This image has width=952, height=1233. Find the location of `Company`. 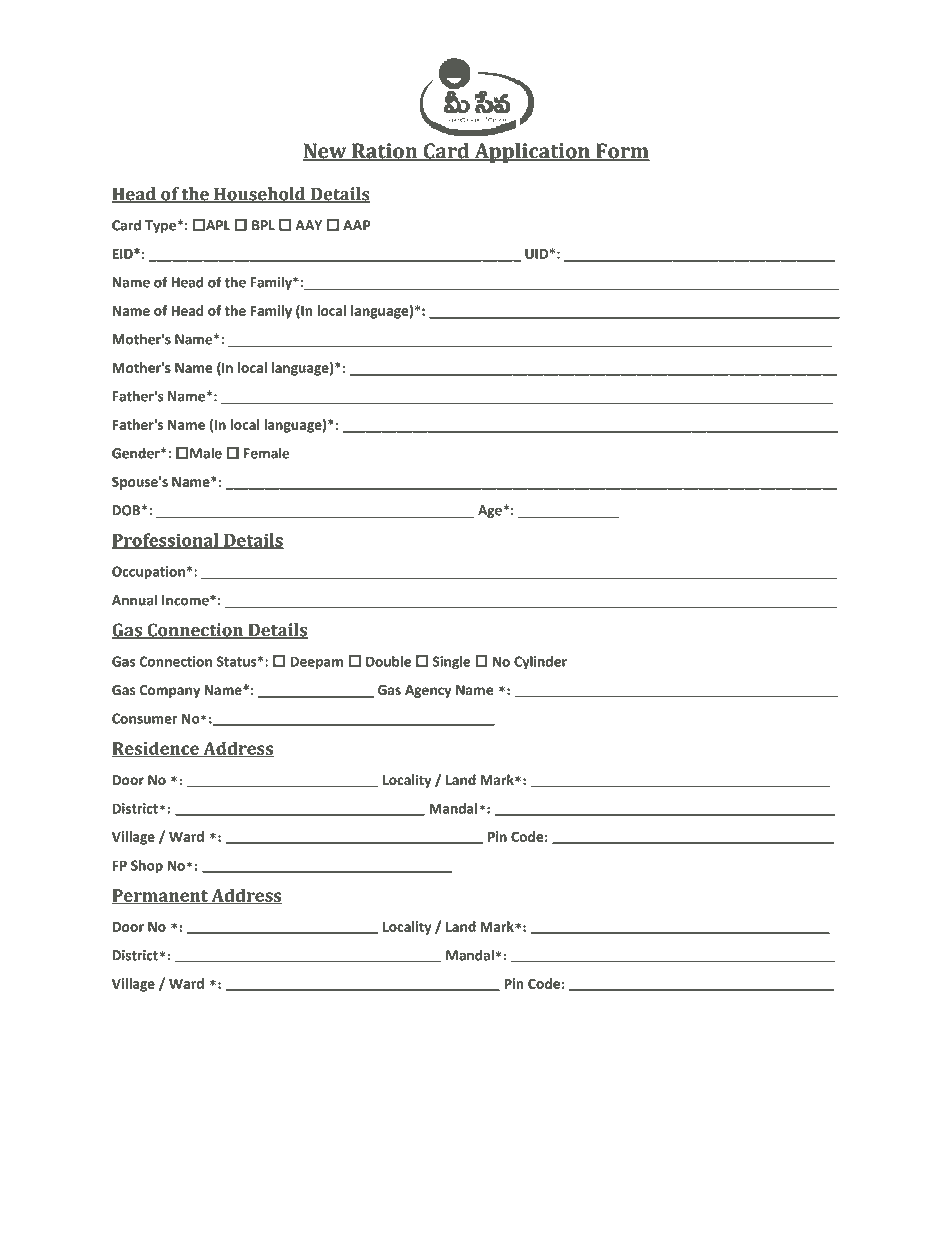

Company is located at coordinates (170, 691).
